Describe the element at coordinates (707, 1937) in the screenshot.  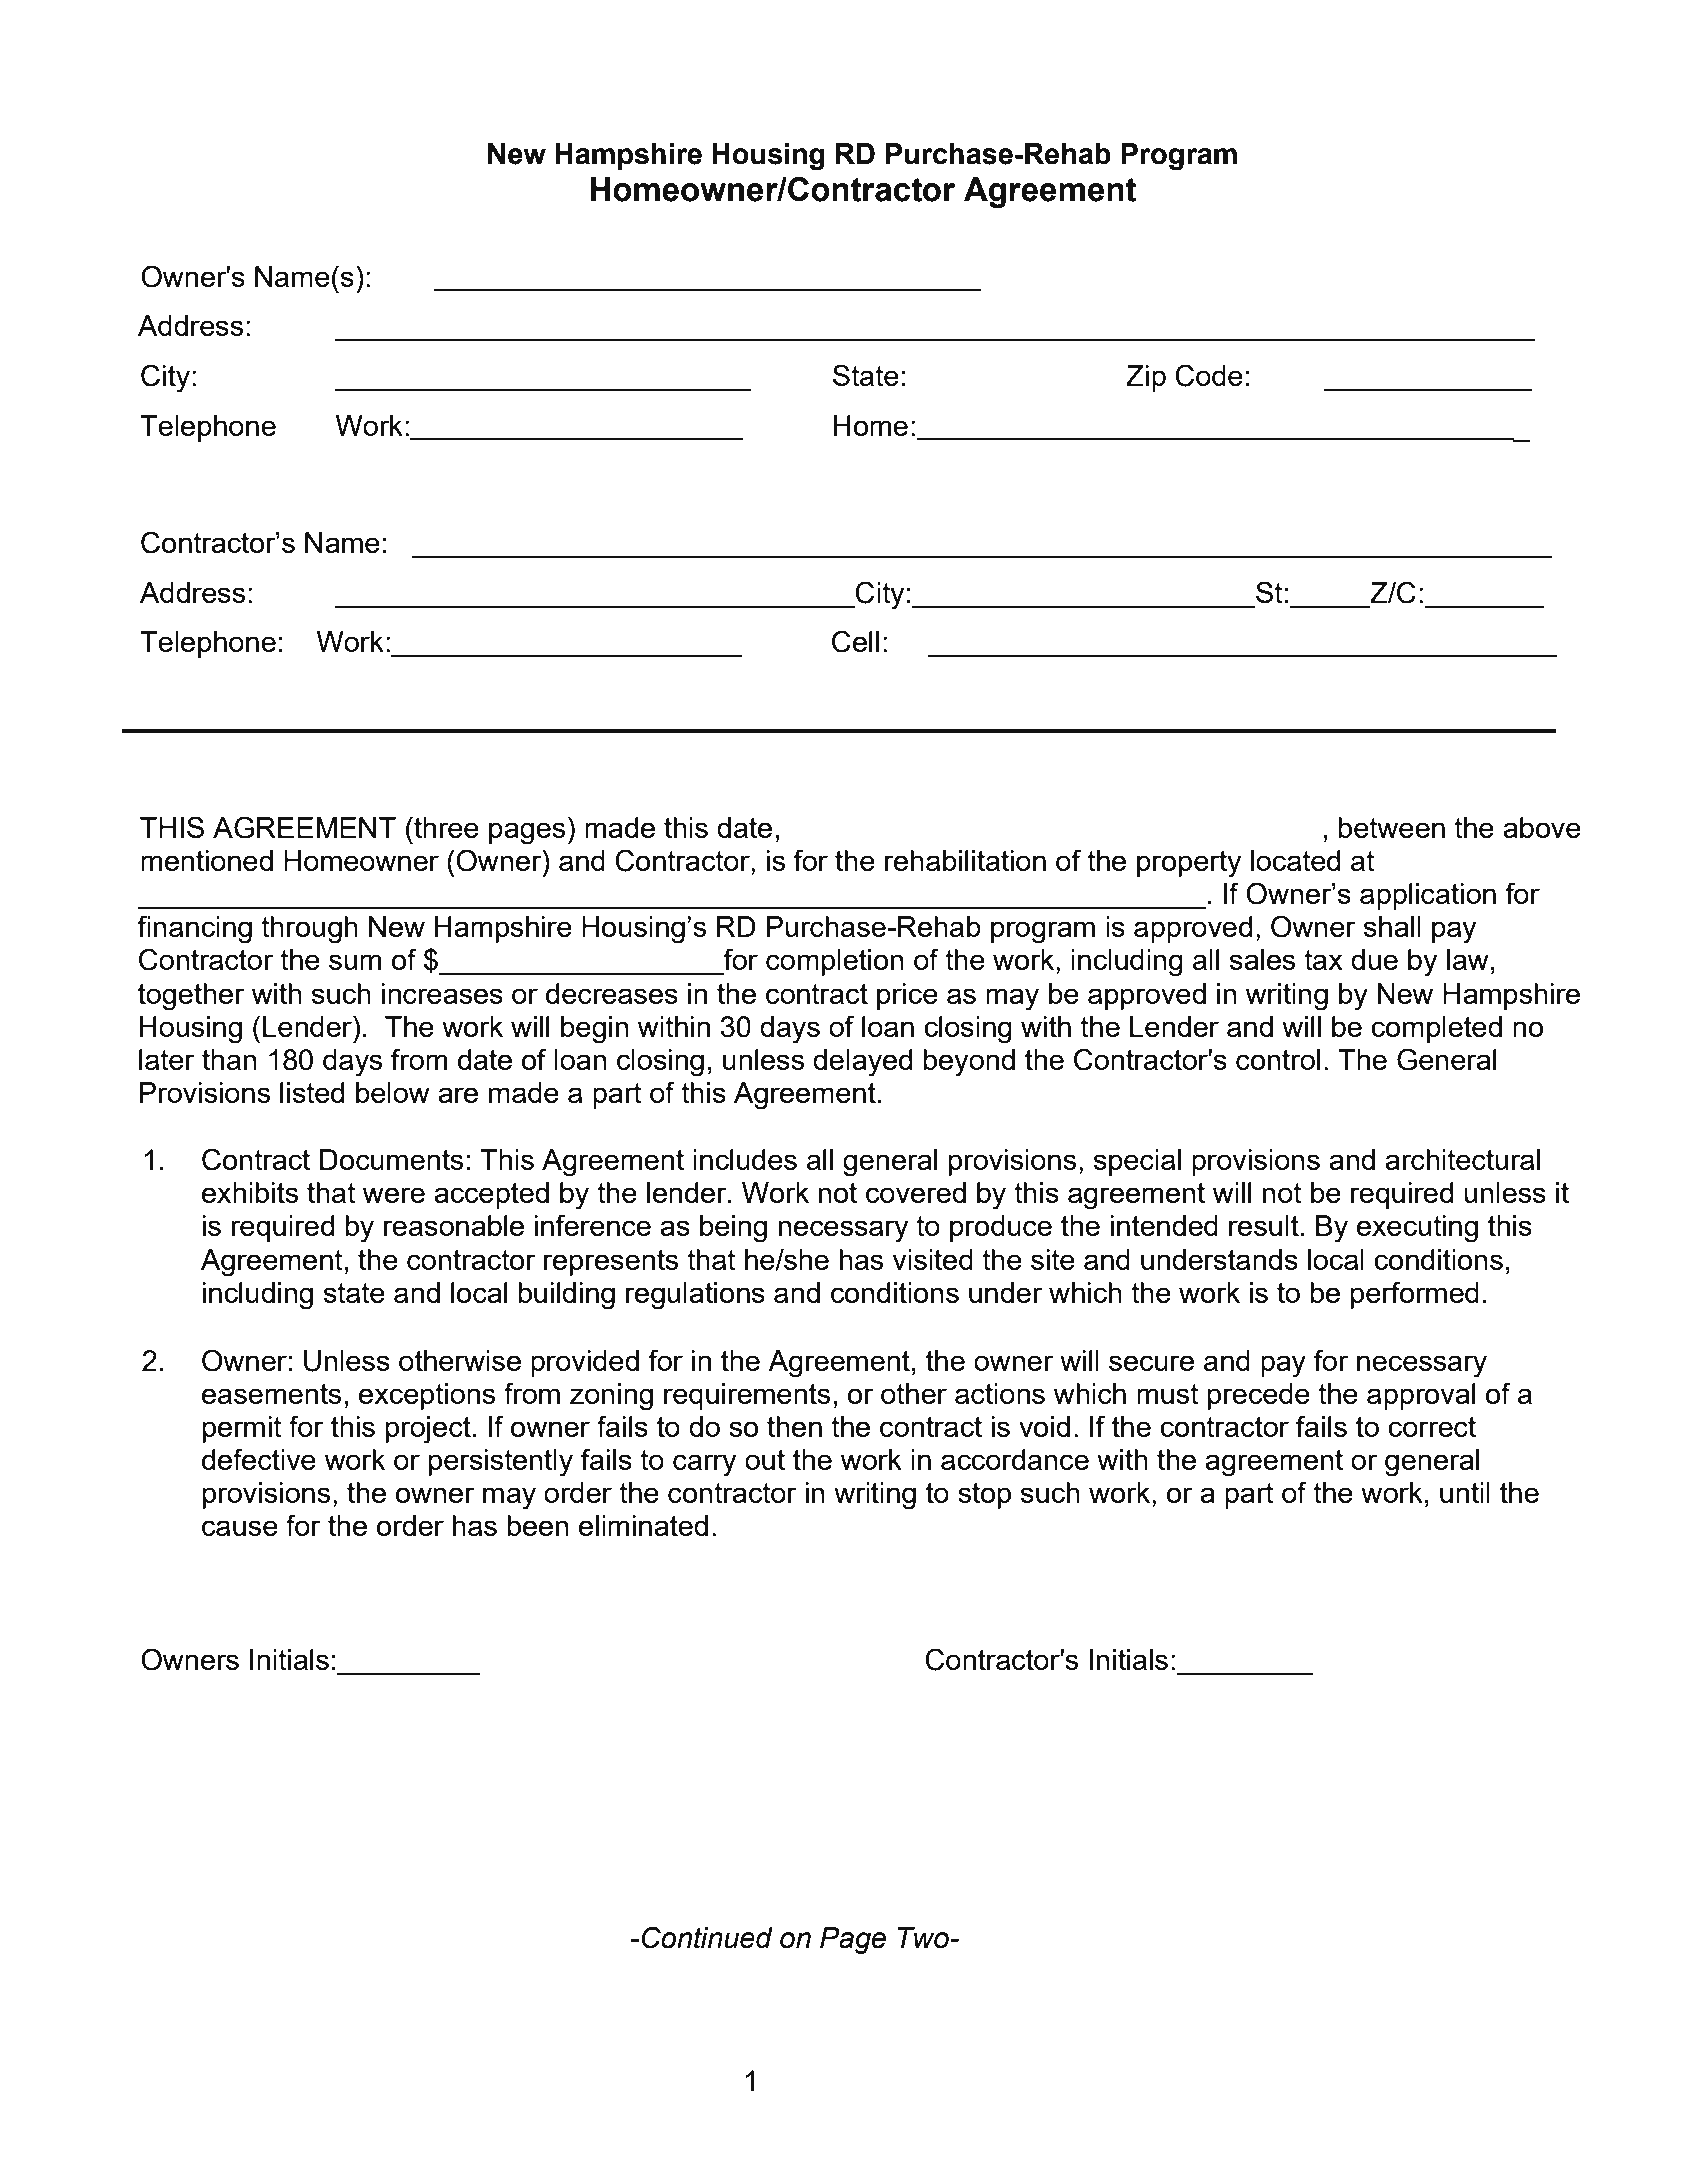
I see `Continued` at that location.
